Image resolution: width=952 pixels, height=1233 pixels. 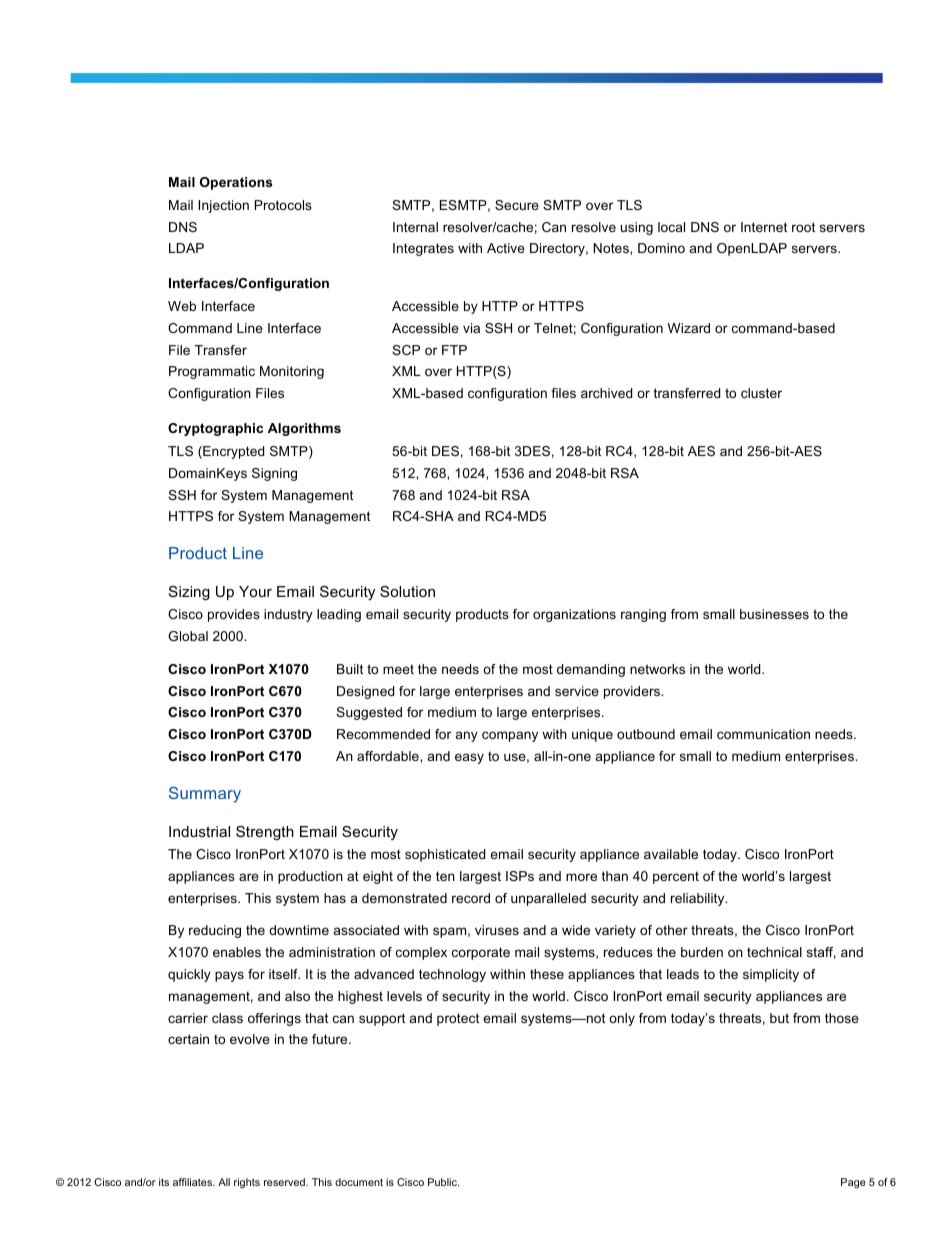 What do you see at coordinates (443, 1182) in the screenshot?
I see `Public` at bounding box center [443, 1182].
